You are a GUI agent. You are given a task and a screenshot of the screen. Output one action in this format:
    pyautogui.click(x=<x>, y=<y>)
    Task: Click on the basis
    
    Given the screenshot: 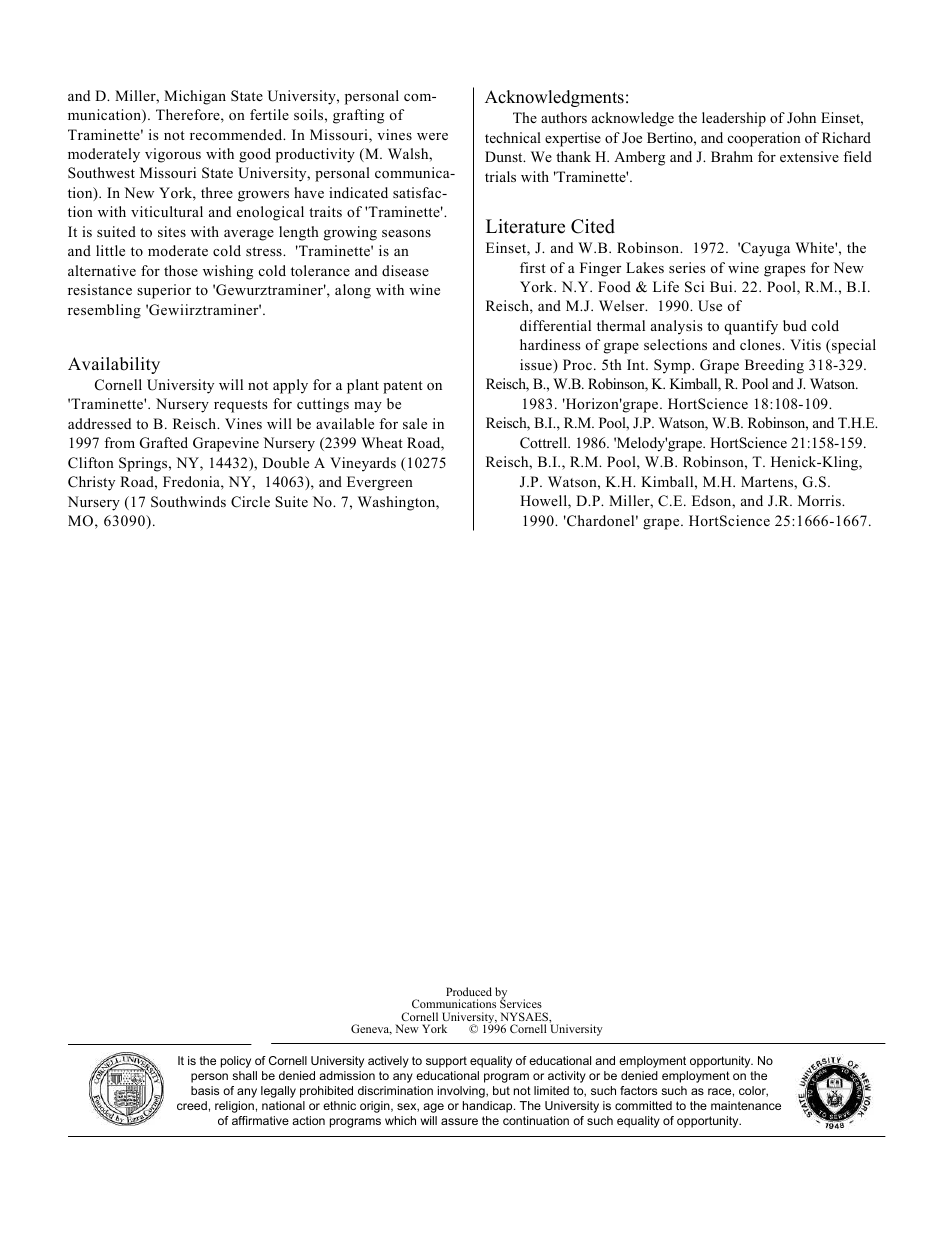 What is the action you would take?
    pyautogui.click(x=205, y=1090)
